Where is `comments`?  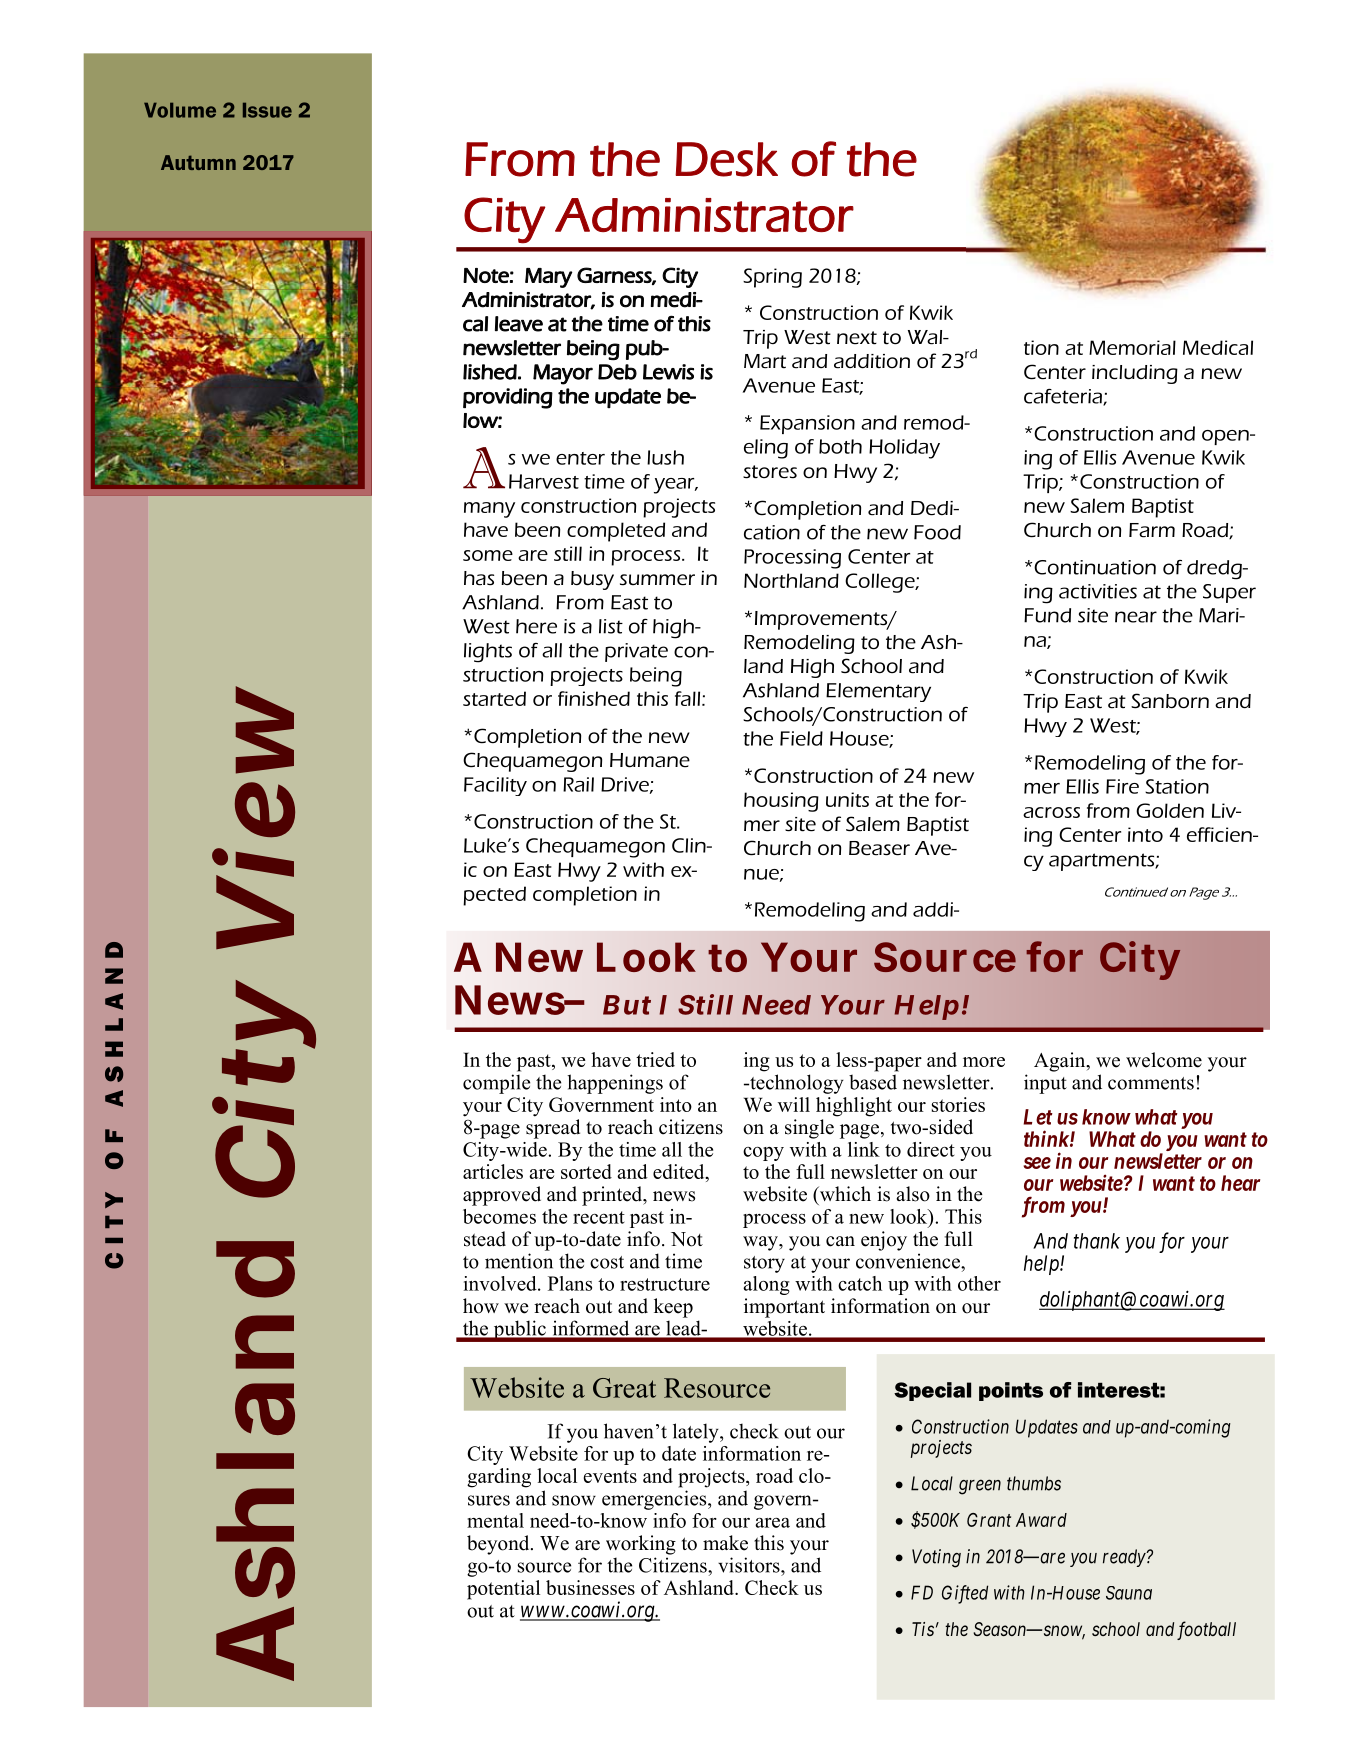
comments is located at coordinates (1151, 1083).
